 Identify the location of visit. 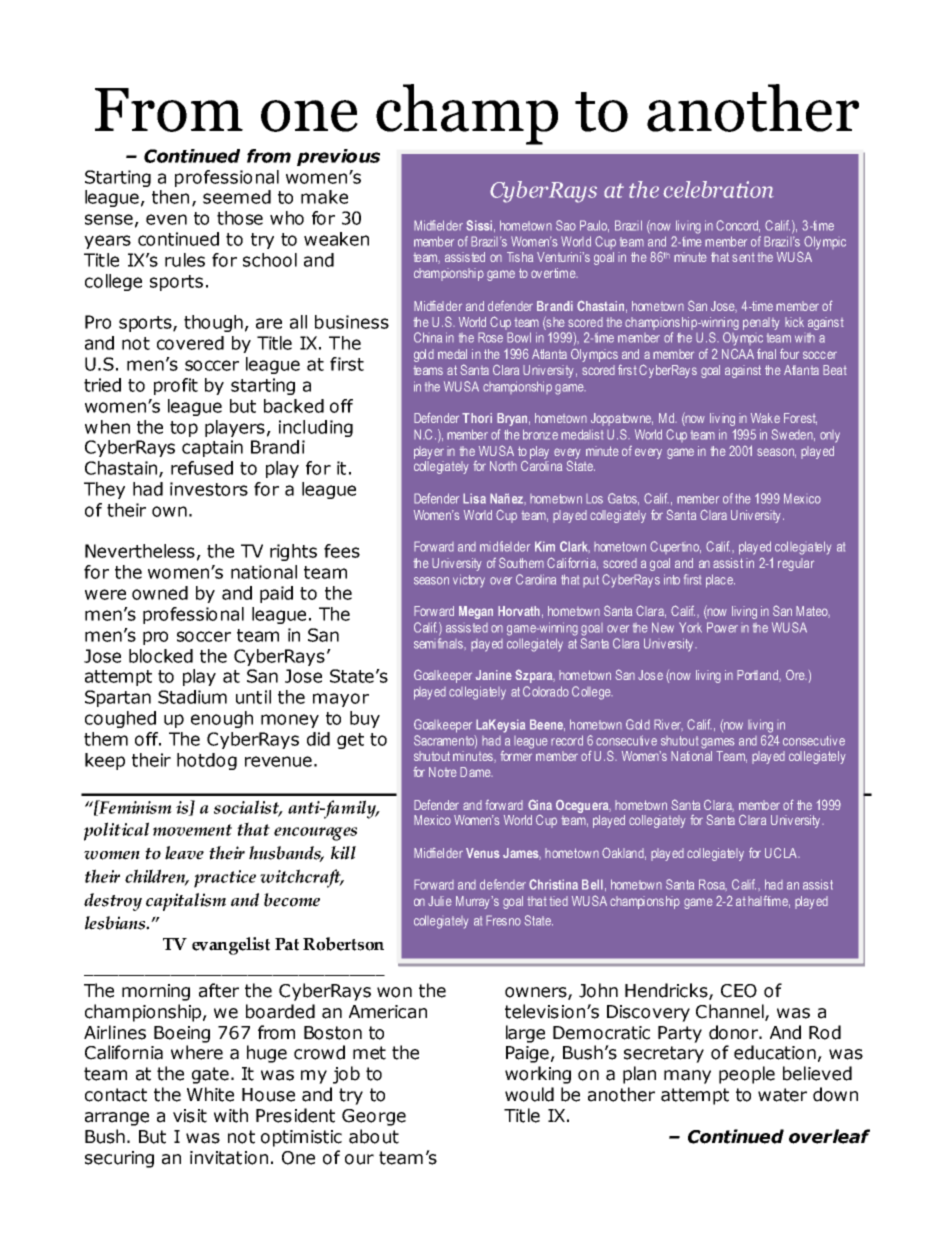
(190, 1116).
